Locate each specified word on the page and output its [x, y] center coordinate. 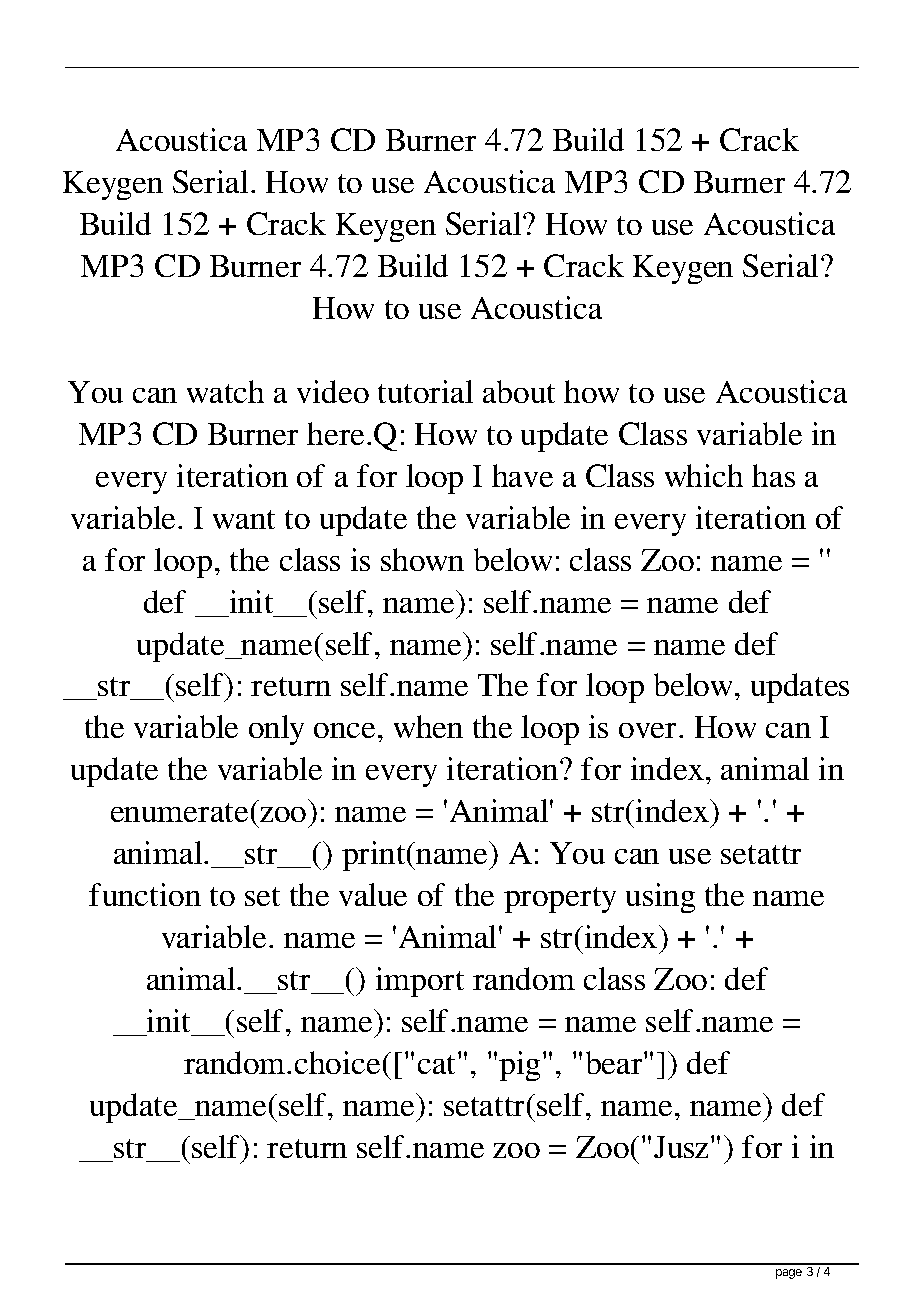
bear [615, 1062]
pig [521, 1066]
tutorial [425, 391]
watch [225, 391]
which [704, 475]
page [789, 1274]
